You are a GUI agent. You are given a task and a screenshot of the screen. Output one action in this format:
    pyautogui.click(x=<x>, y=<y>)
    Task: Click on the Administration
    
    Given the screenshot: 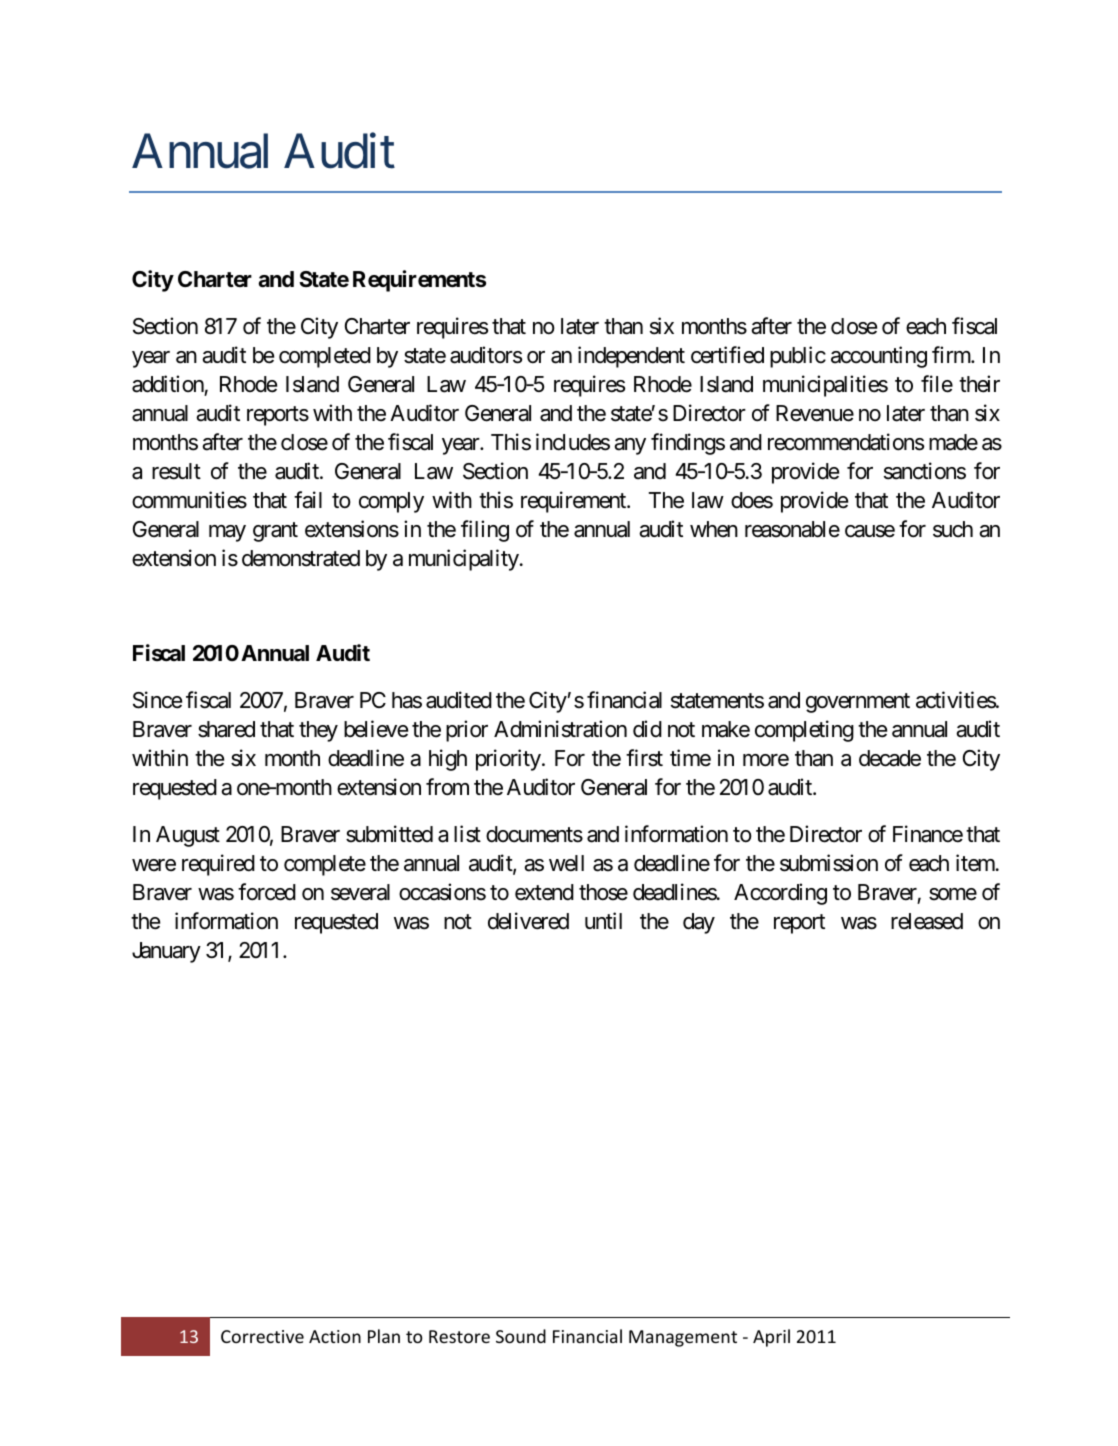 What is the action you would take?
    pyautogui.click(x=560, y=729)
